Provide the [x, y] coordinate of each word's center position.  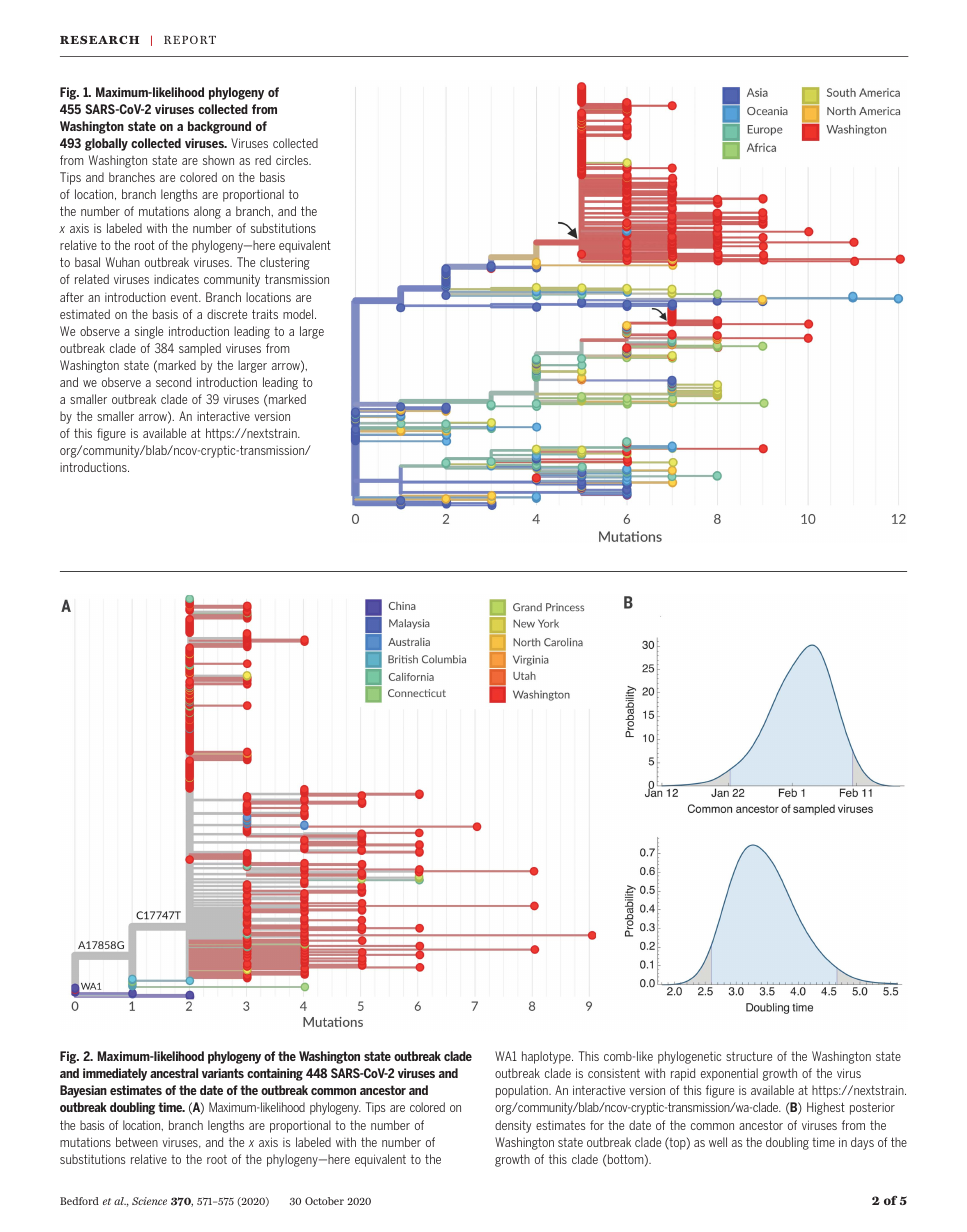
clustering [285, 263]
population [523, 1091]
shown [218, 160]
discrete [227, 314]
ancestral [174, 1073]
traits [265, 314]
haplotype [547, 1057]
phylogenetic [689, 1057]
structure [749, 1056]
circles [293, 160]
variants [223, 1073]
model [299, 314]
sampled [200, 349]
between [137, 1142]
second [174, 382]
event [185, 297]
